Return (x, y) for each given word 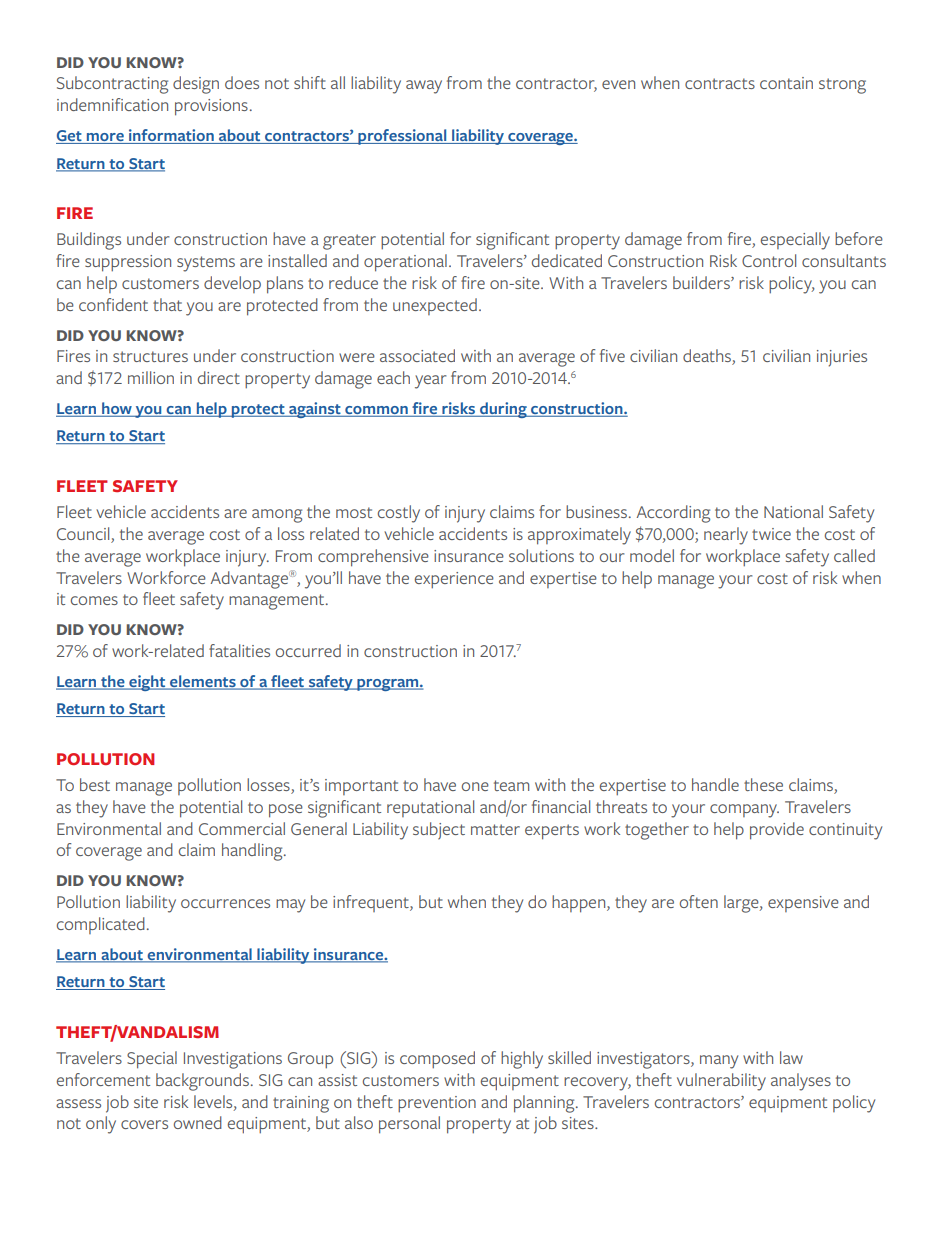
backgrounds (202, 1082)
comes (94, 600)
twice (771, 534)
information (171, 136)
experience (454, 580)
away (424, 87)
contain (786, 83)
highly (522, 1060)
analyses (801, 1082)
